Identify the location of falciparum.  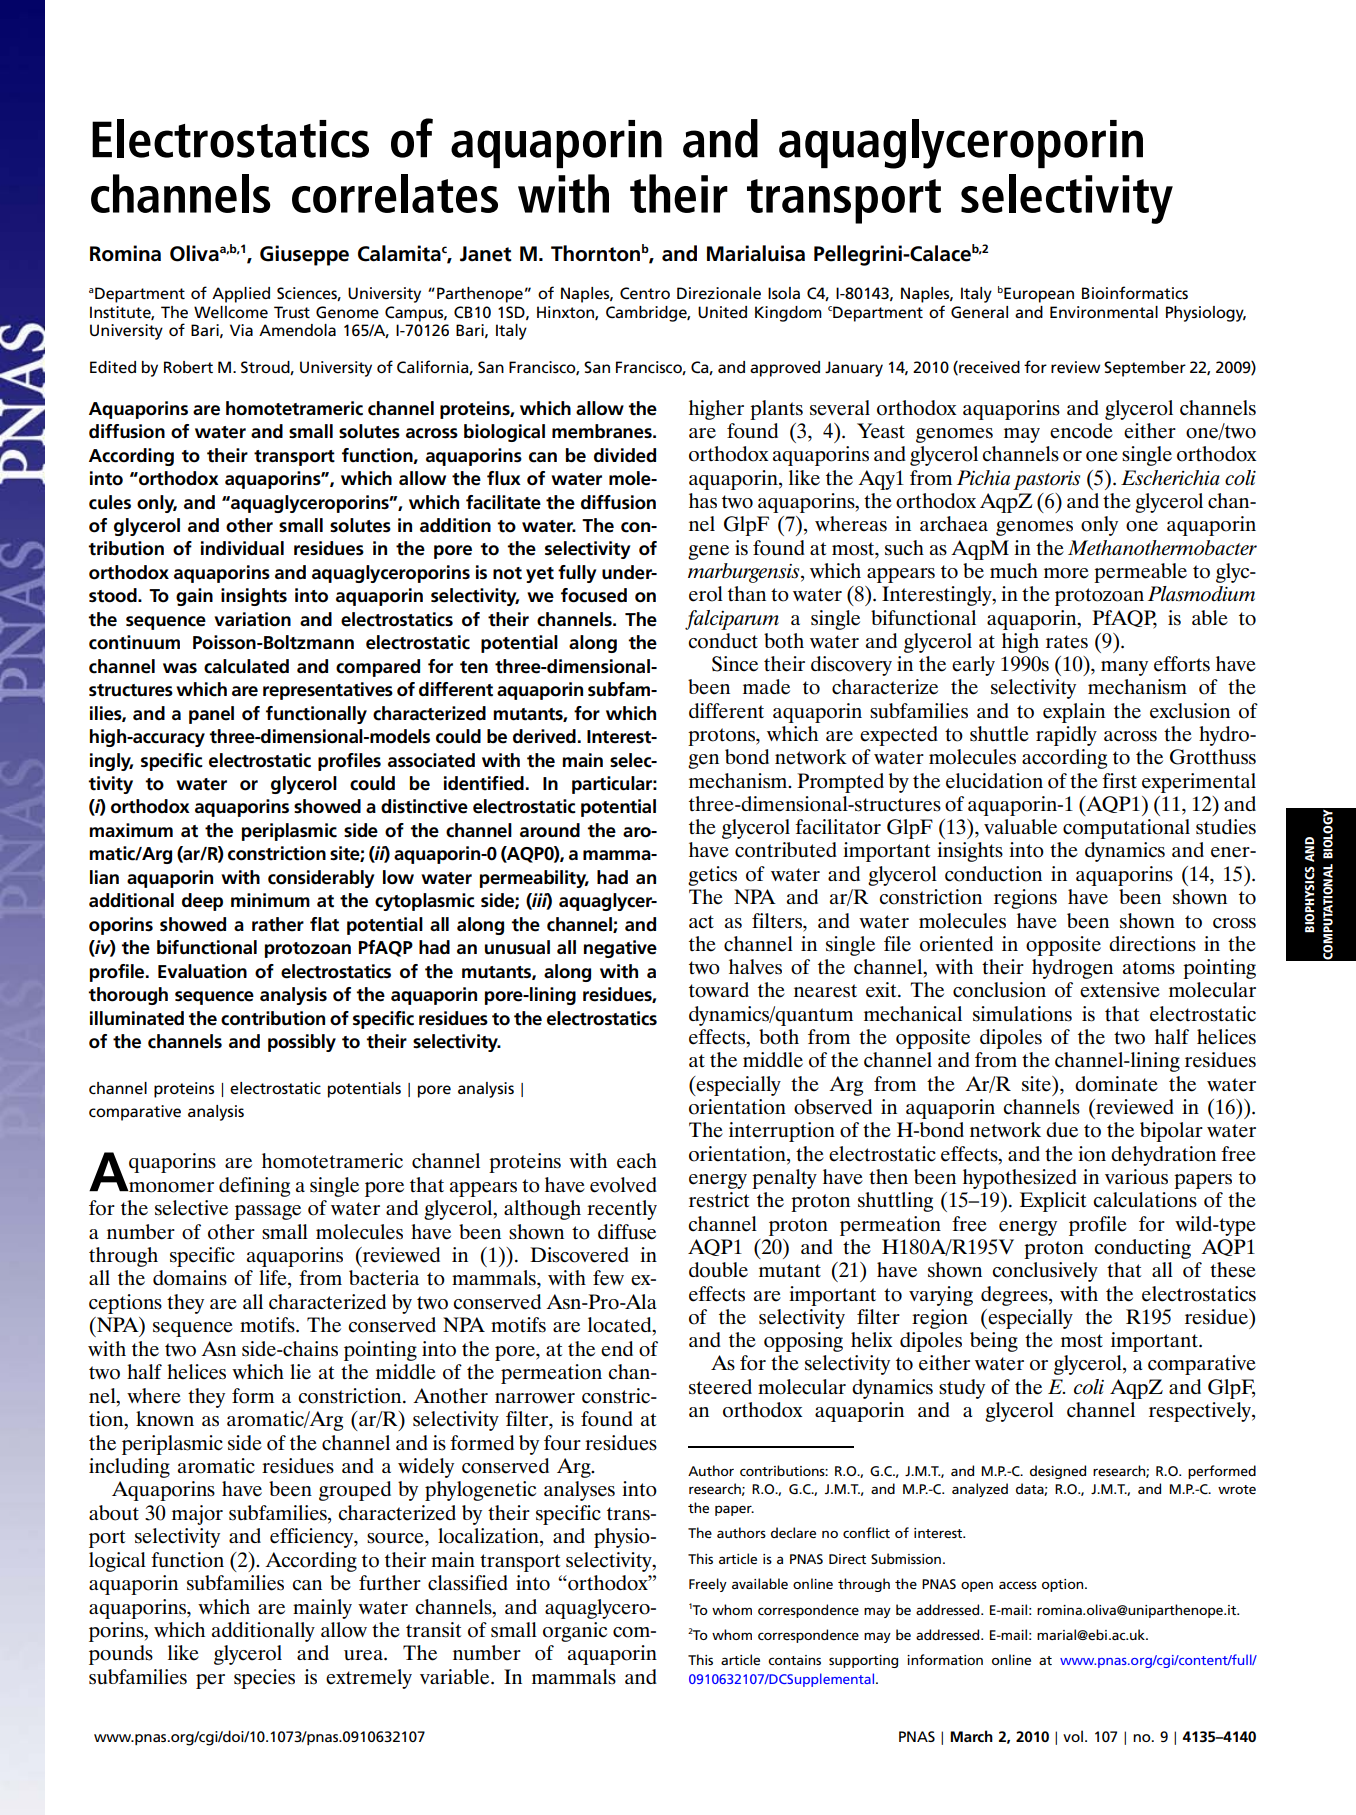
(732, 620).
